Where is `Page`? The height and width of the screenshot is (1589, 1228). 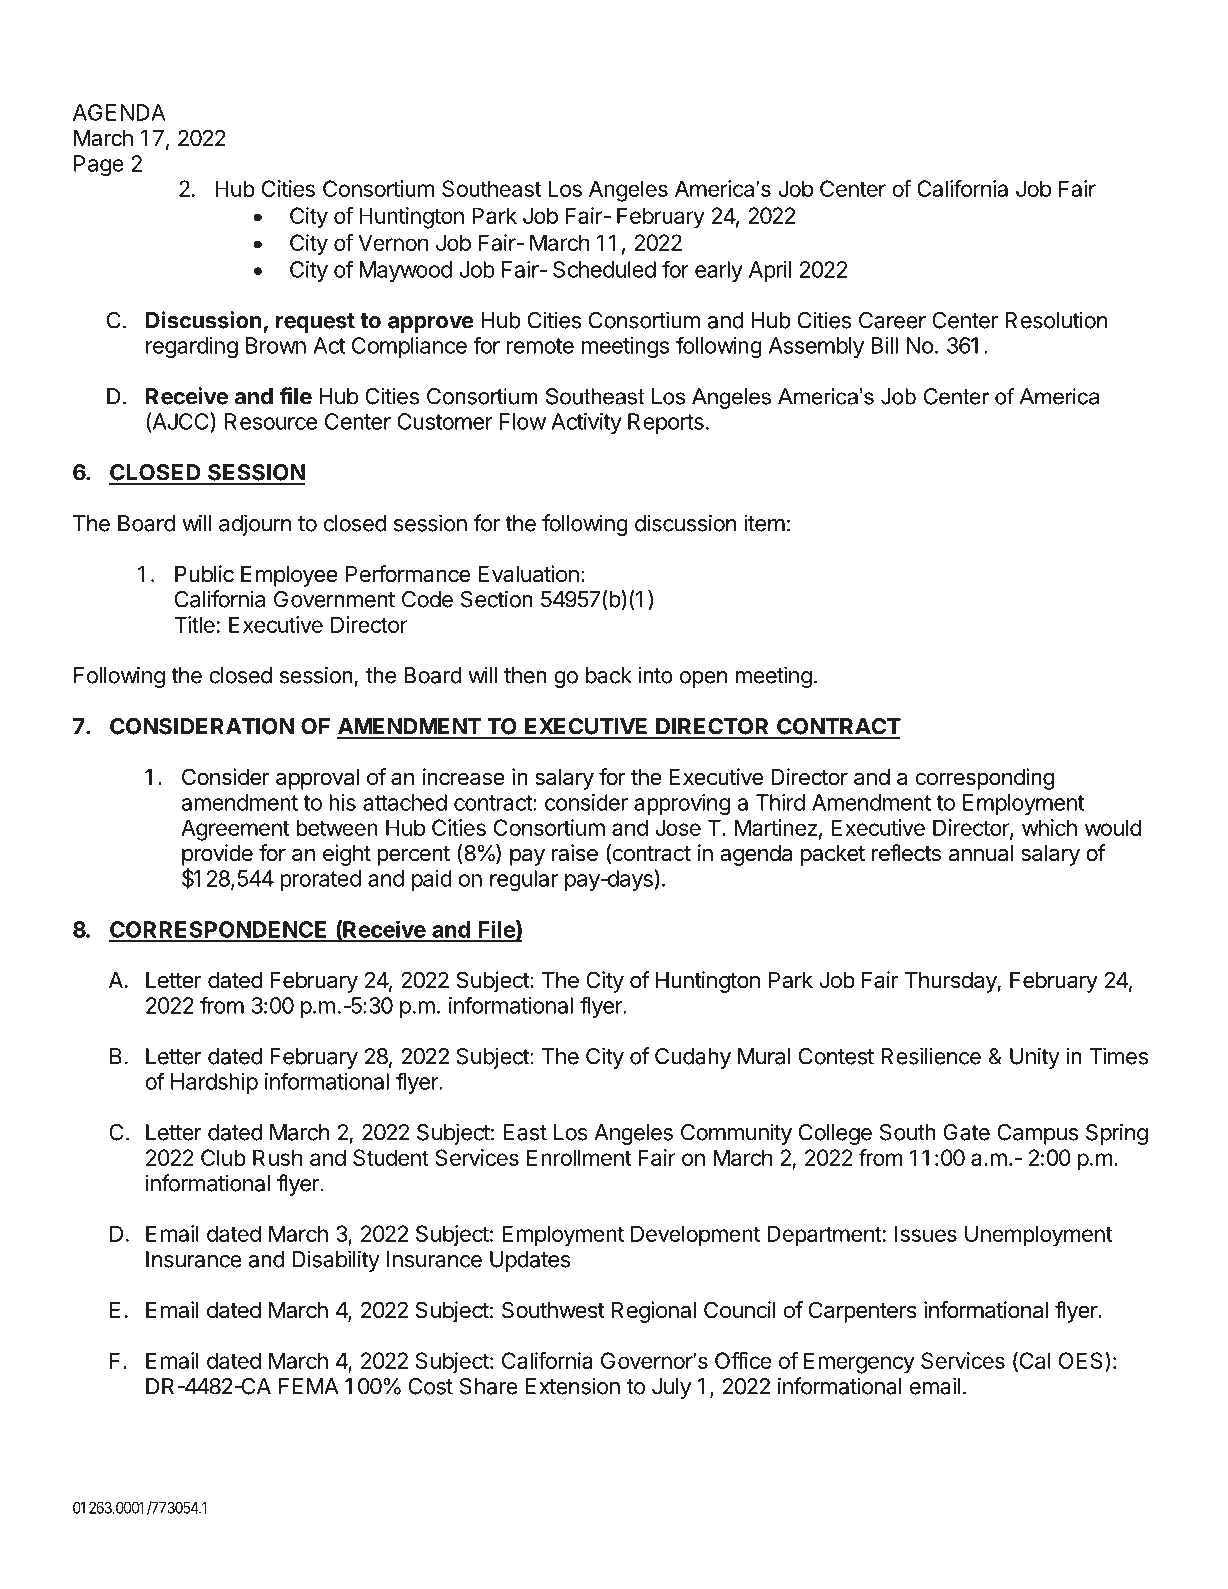 Page is located at coordinates (99, 166).
